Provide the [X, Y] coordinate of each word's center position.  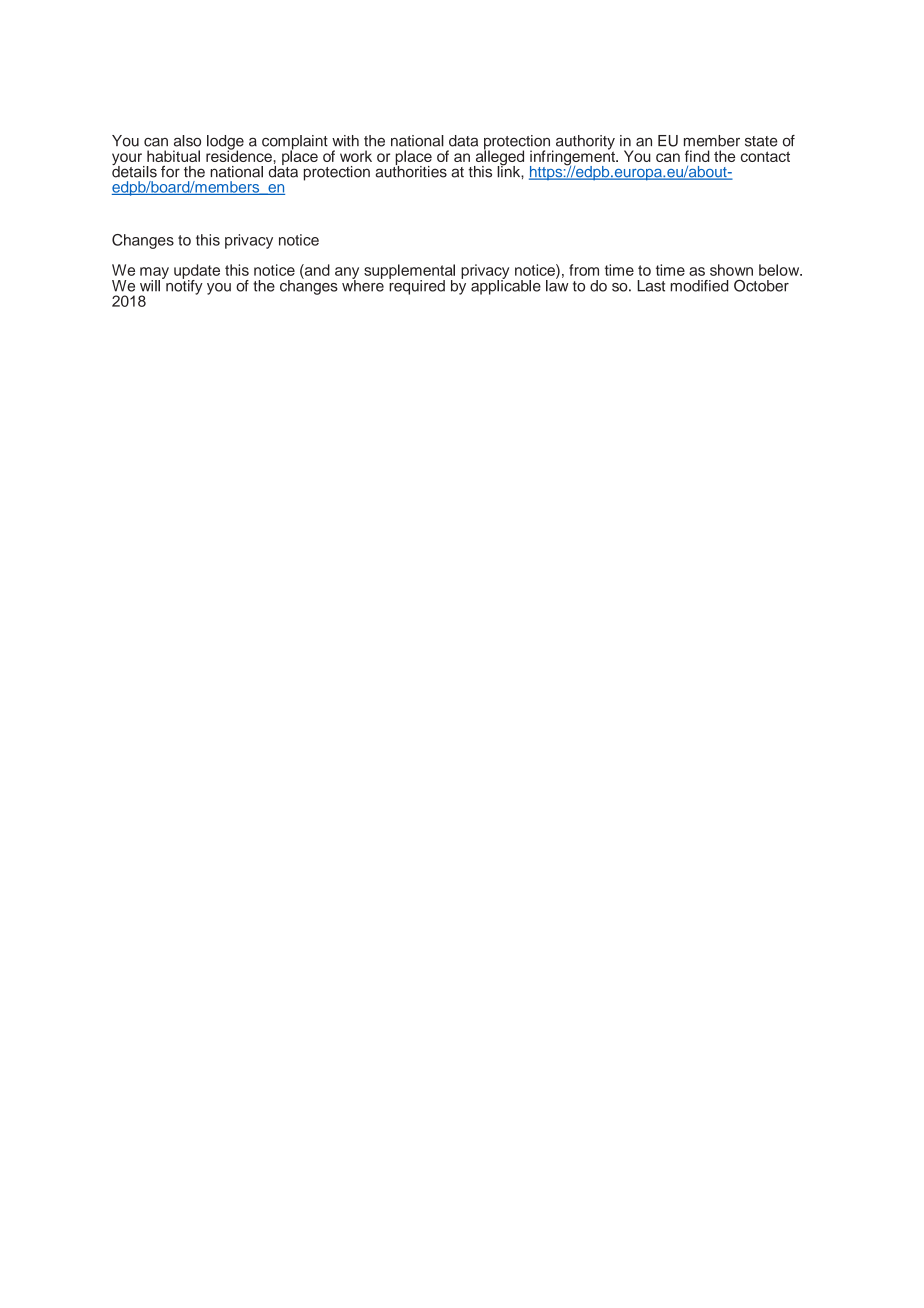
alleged [499, 158]
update [197, 272]
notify [183, 286]
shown [731, 270]
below [780, 270]
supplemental [409, 272]
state [761, 141]
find [697, 156]
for [170, 171]
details [134, 170]
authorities [411, 170]
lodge [225, 143]
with [345, 141]
